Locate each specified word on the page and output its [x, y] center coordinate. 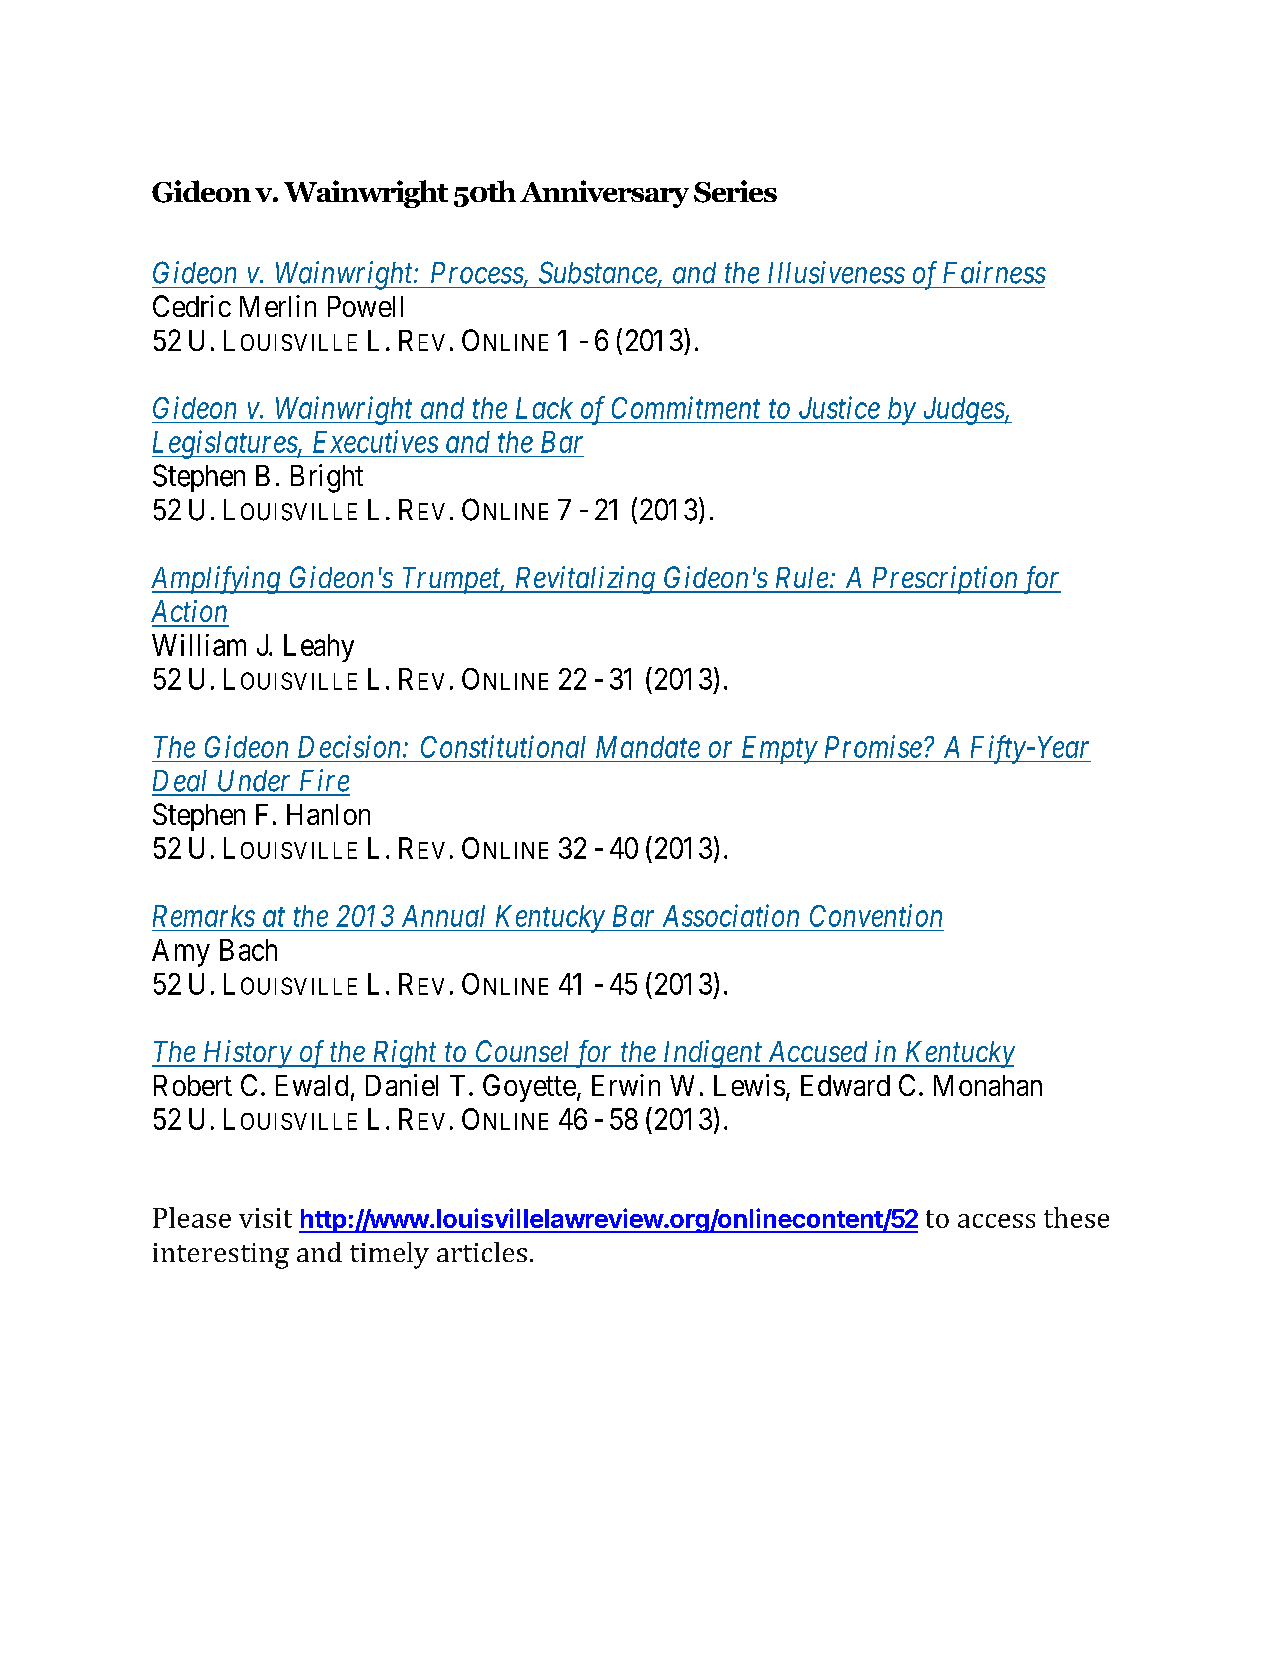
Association [731, 915]
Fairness [994, 272]
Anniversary [604, 194]
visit [265, 1218]
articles [482, 1252]
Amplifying [217, 580]
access [996, 1221]
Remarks [204, 916]
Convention [876, 915]
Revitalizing [584, 580]
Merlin [278, 306]
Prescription [944, 580]
